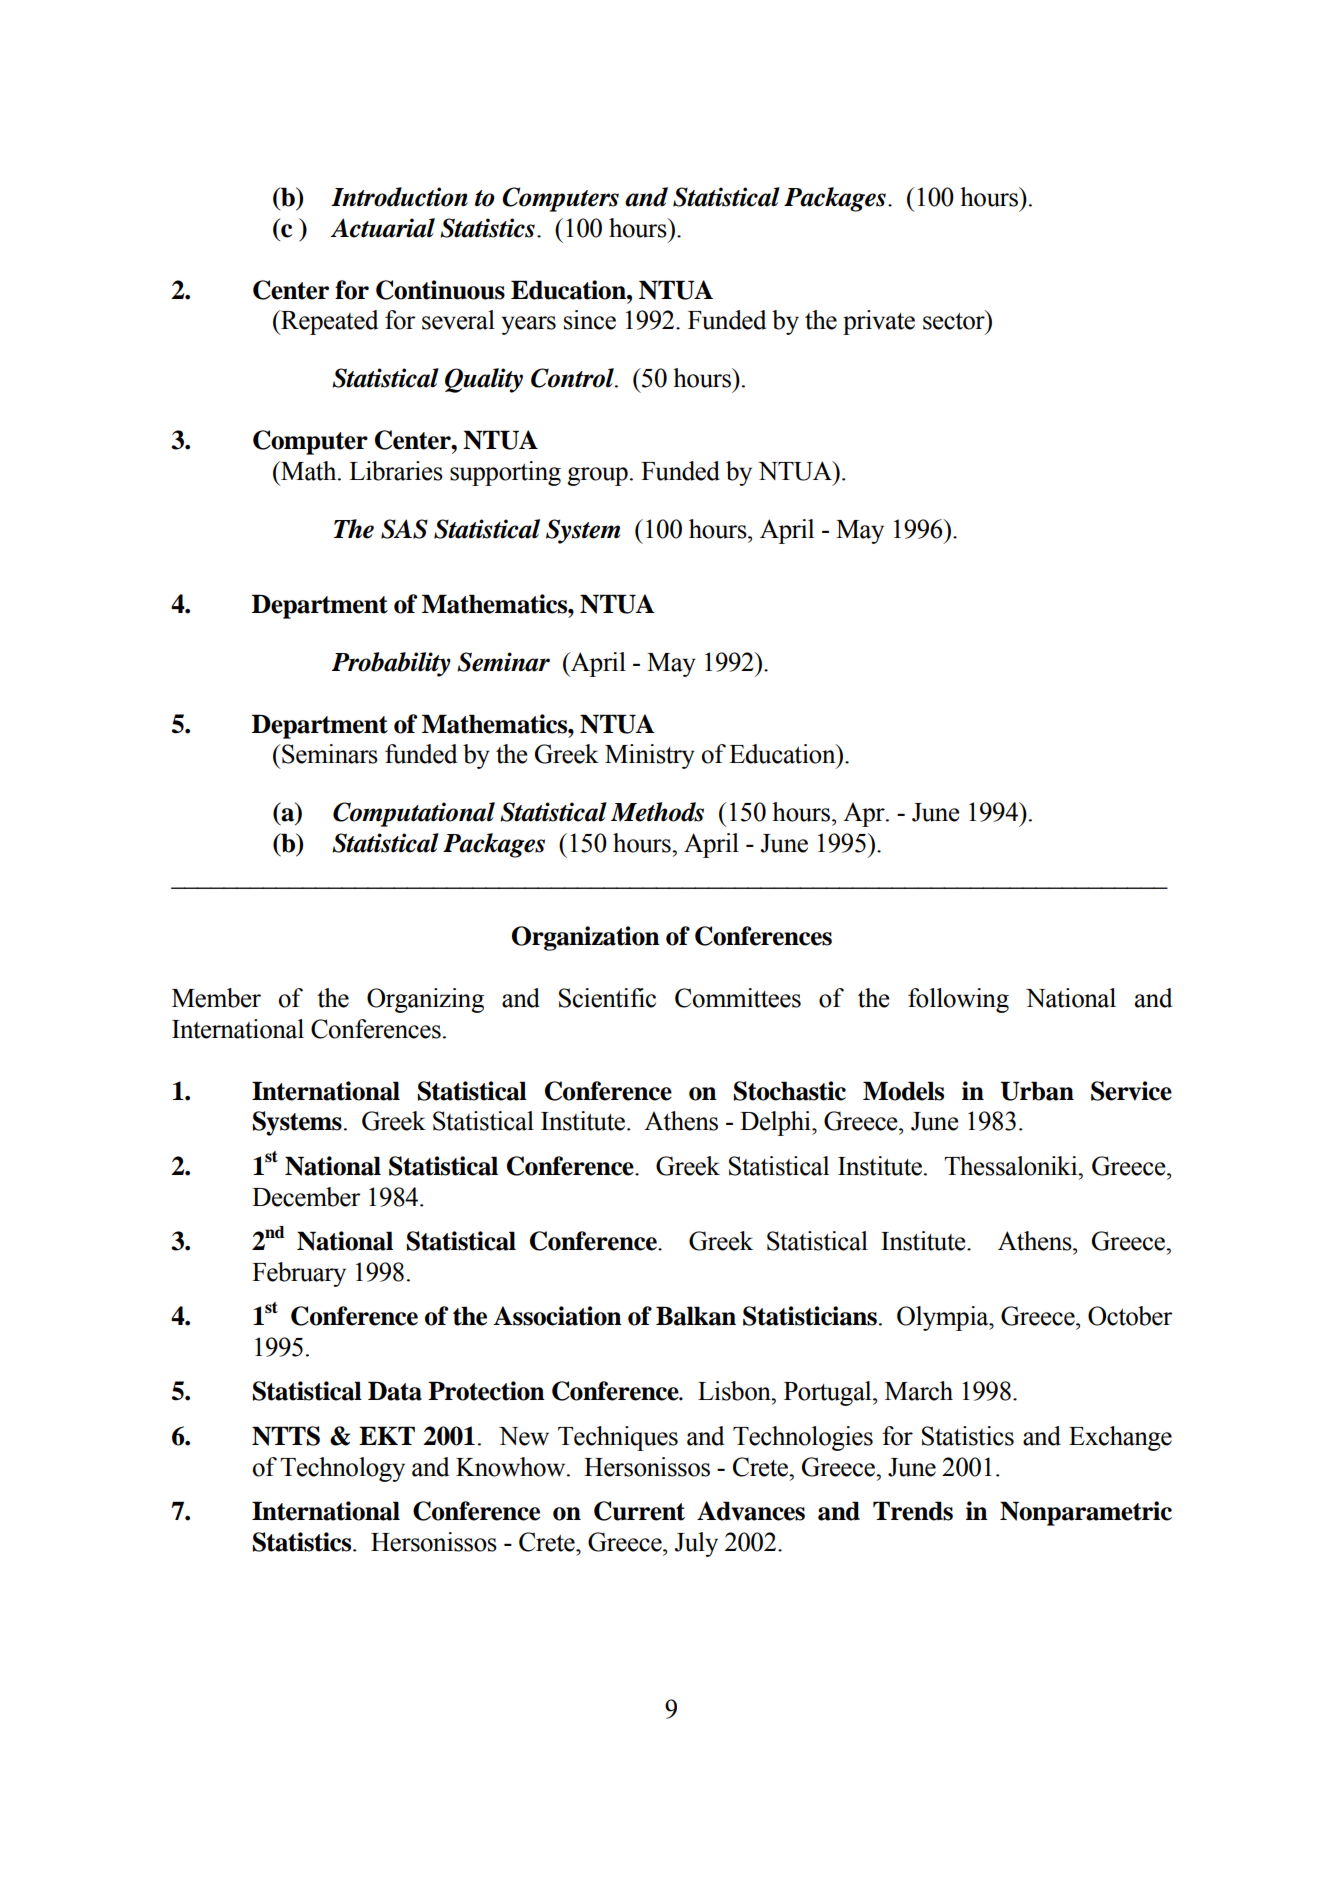  I want to click on Delphi, so click(776, 1123).
